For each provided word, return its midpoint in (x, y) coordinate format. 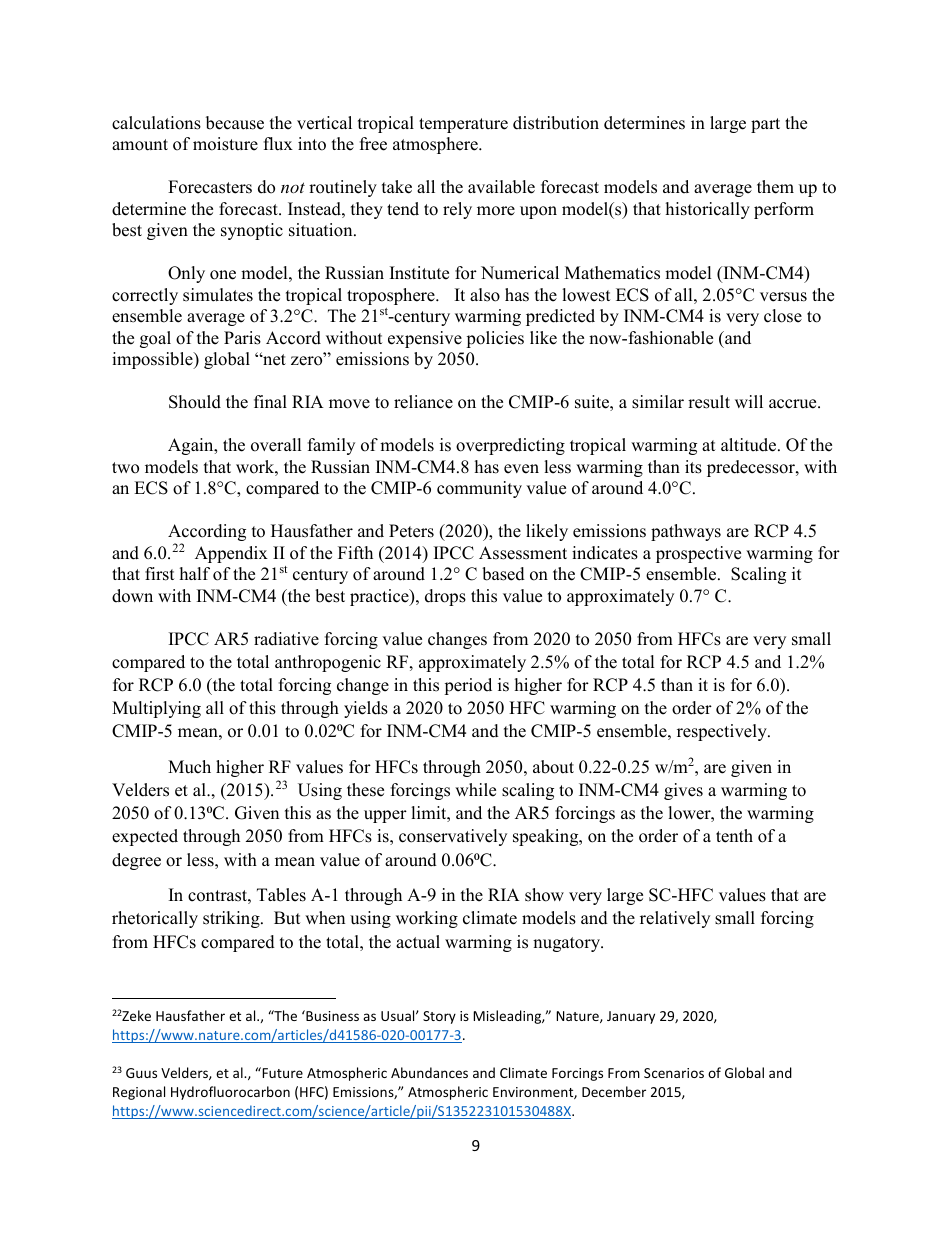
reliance (423, 402)
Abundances (429, 1072)
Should (195, 402)
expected (145, 837)
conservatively (453, 837)
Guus (141, 1073)
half (195, 573)
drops (445, 597)
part (765, 125)
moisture (225, 144)
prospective (698, 554)
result (709, 402)
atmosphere (436, 145)
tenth (734, 836)
